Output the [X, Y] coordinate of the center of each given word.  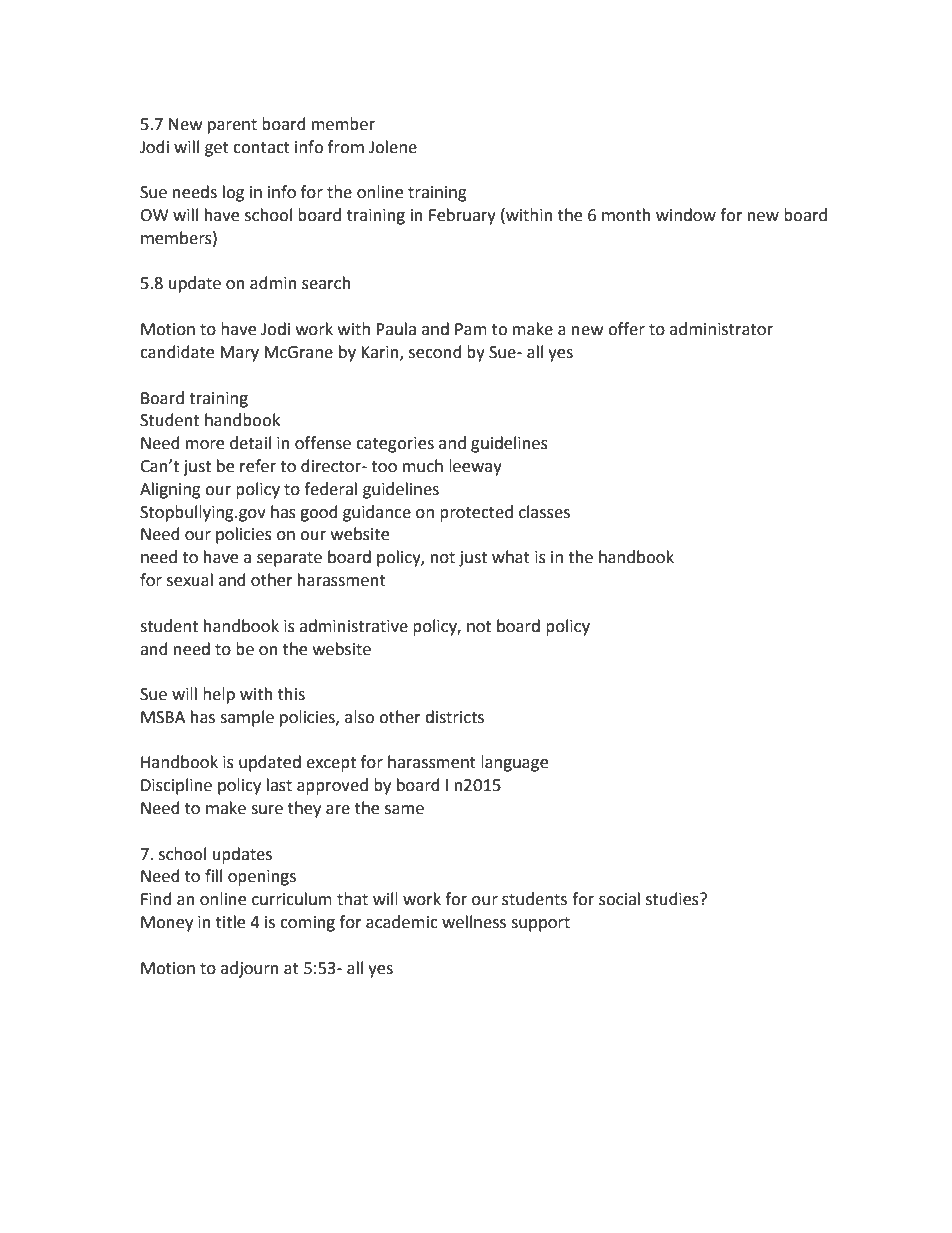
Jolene [393, 147]
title [230, 922]
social [619, 899]
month [626, 215]
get [217, 149]
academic [402, 922]
